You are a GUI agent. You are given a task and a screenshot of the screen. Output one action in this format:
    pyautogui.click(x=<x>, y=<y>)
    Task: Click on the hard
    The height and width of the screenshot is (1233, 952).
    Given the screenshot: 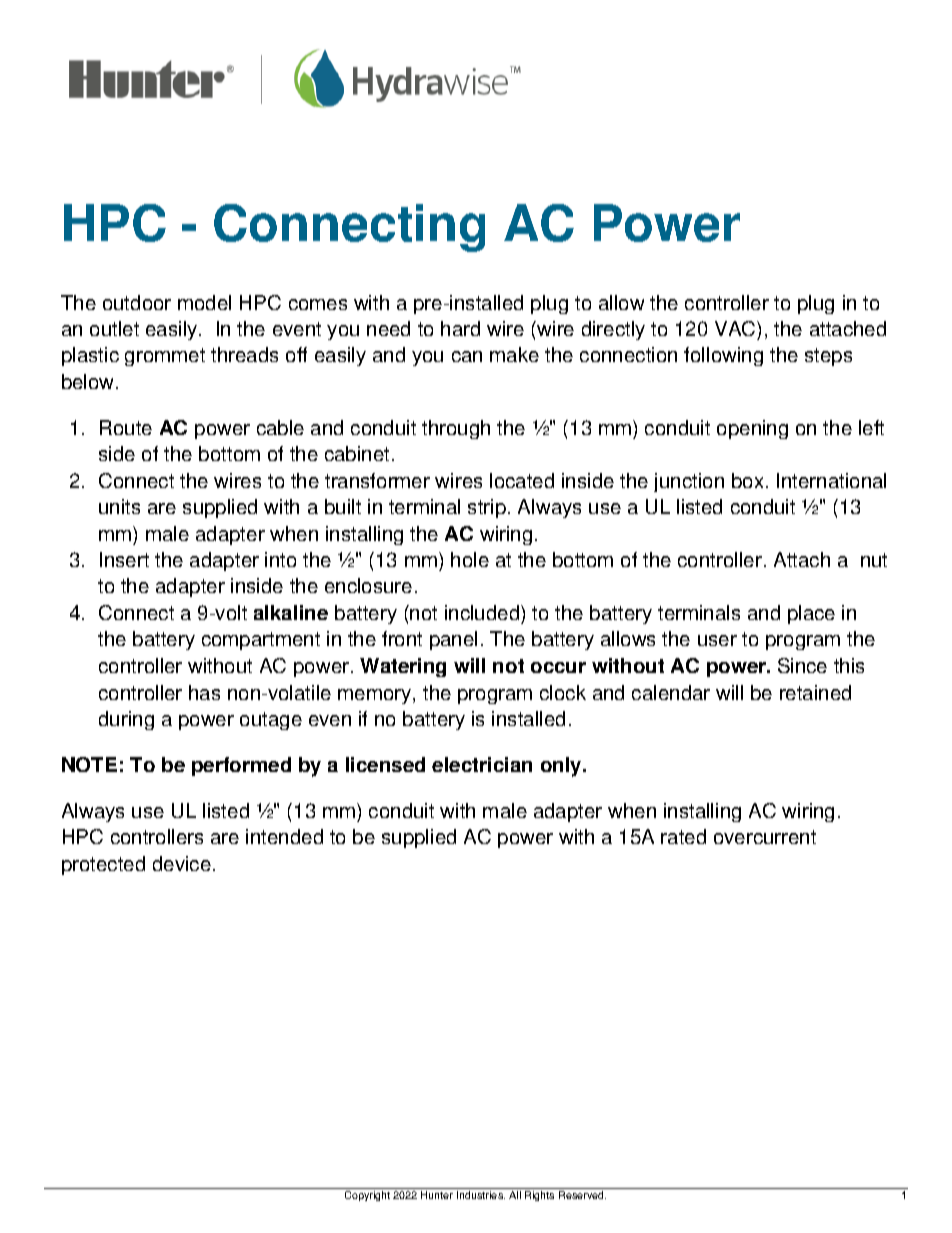 What is the action you would take?
    pyautogui.click(x=460, y=328)
